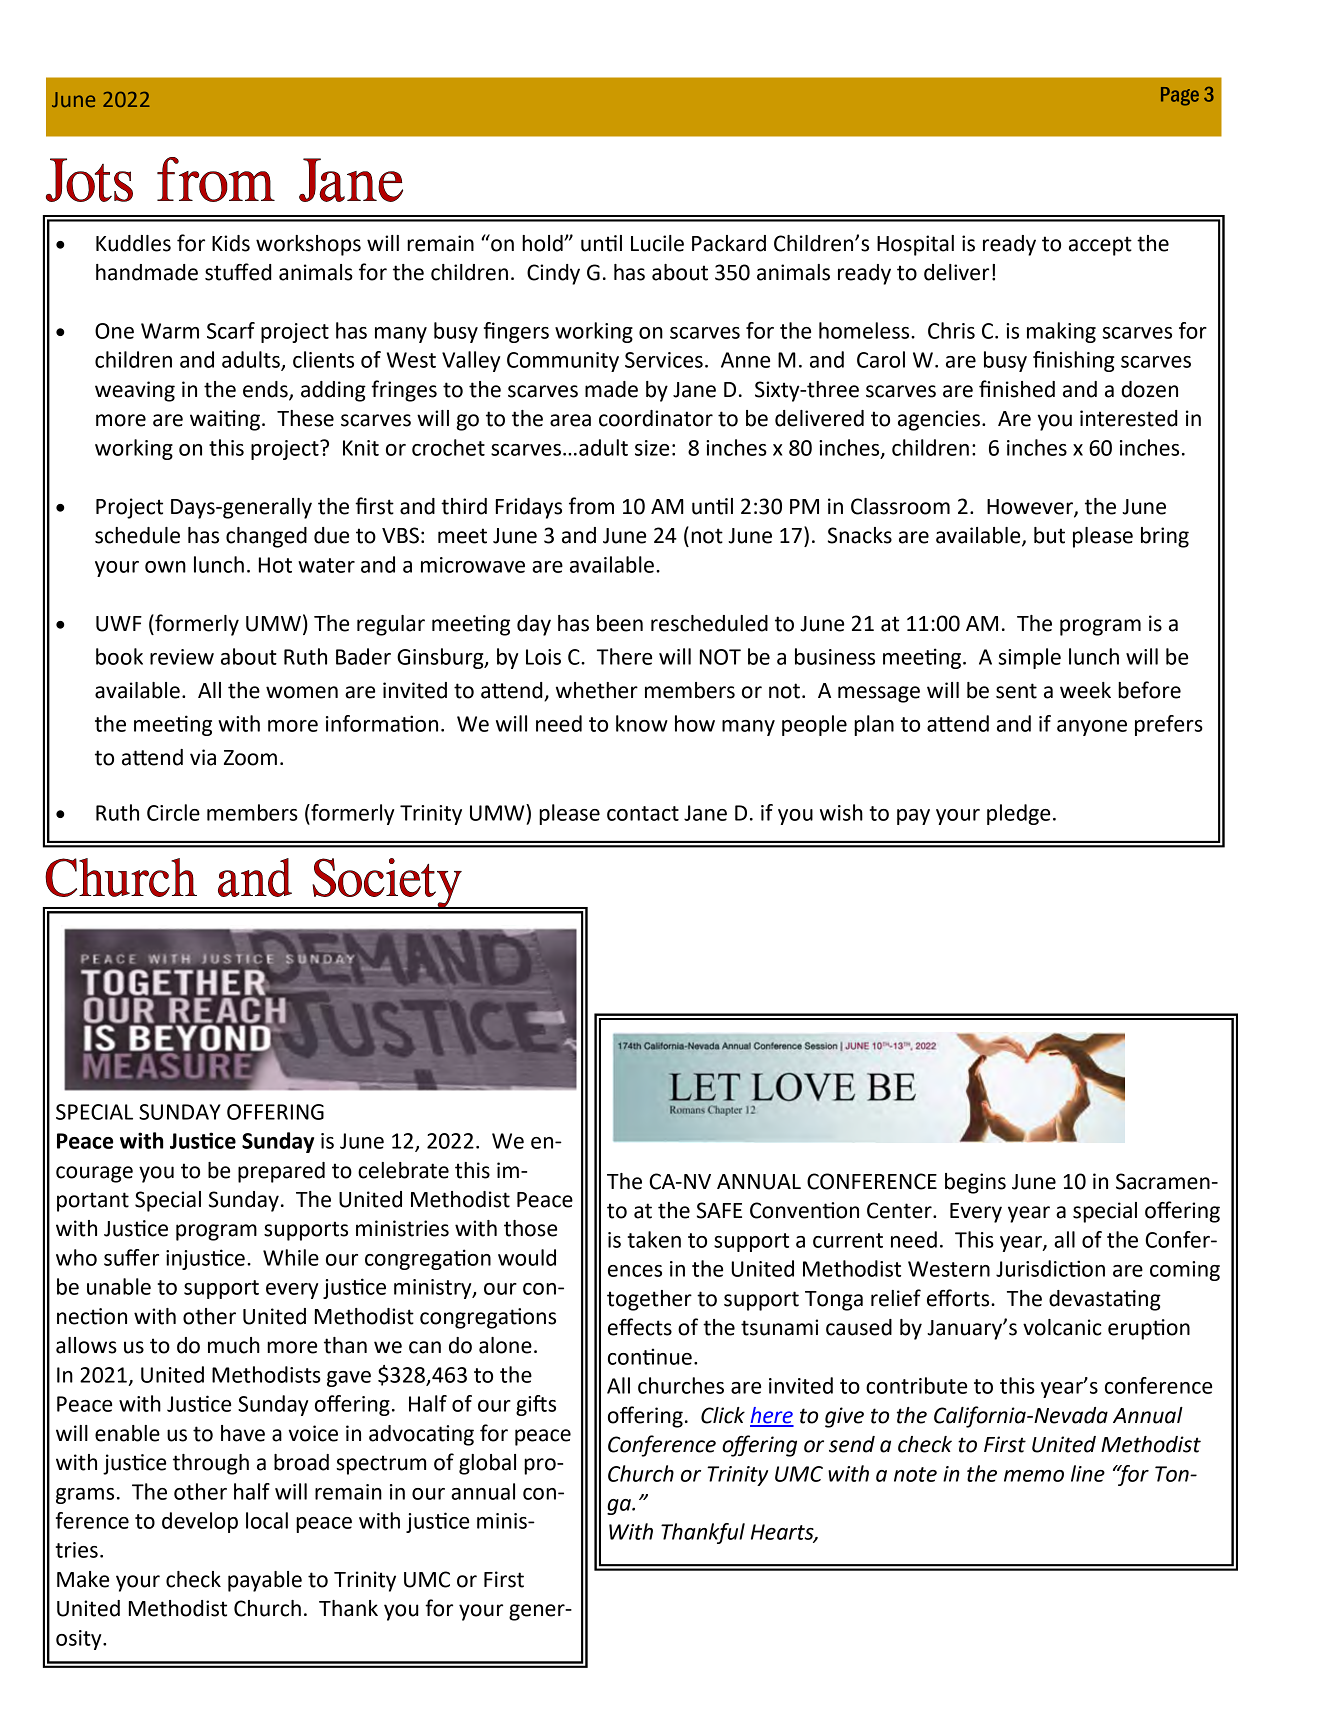 The width and height of the screenshot is (1332, 1724). I want to click on hold, so click(543, 243).
